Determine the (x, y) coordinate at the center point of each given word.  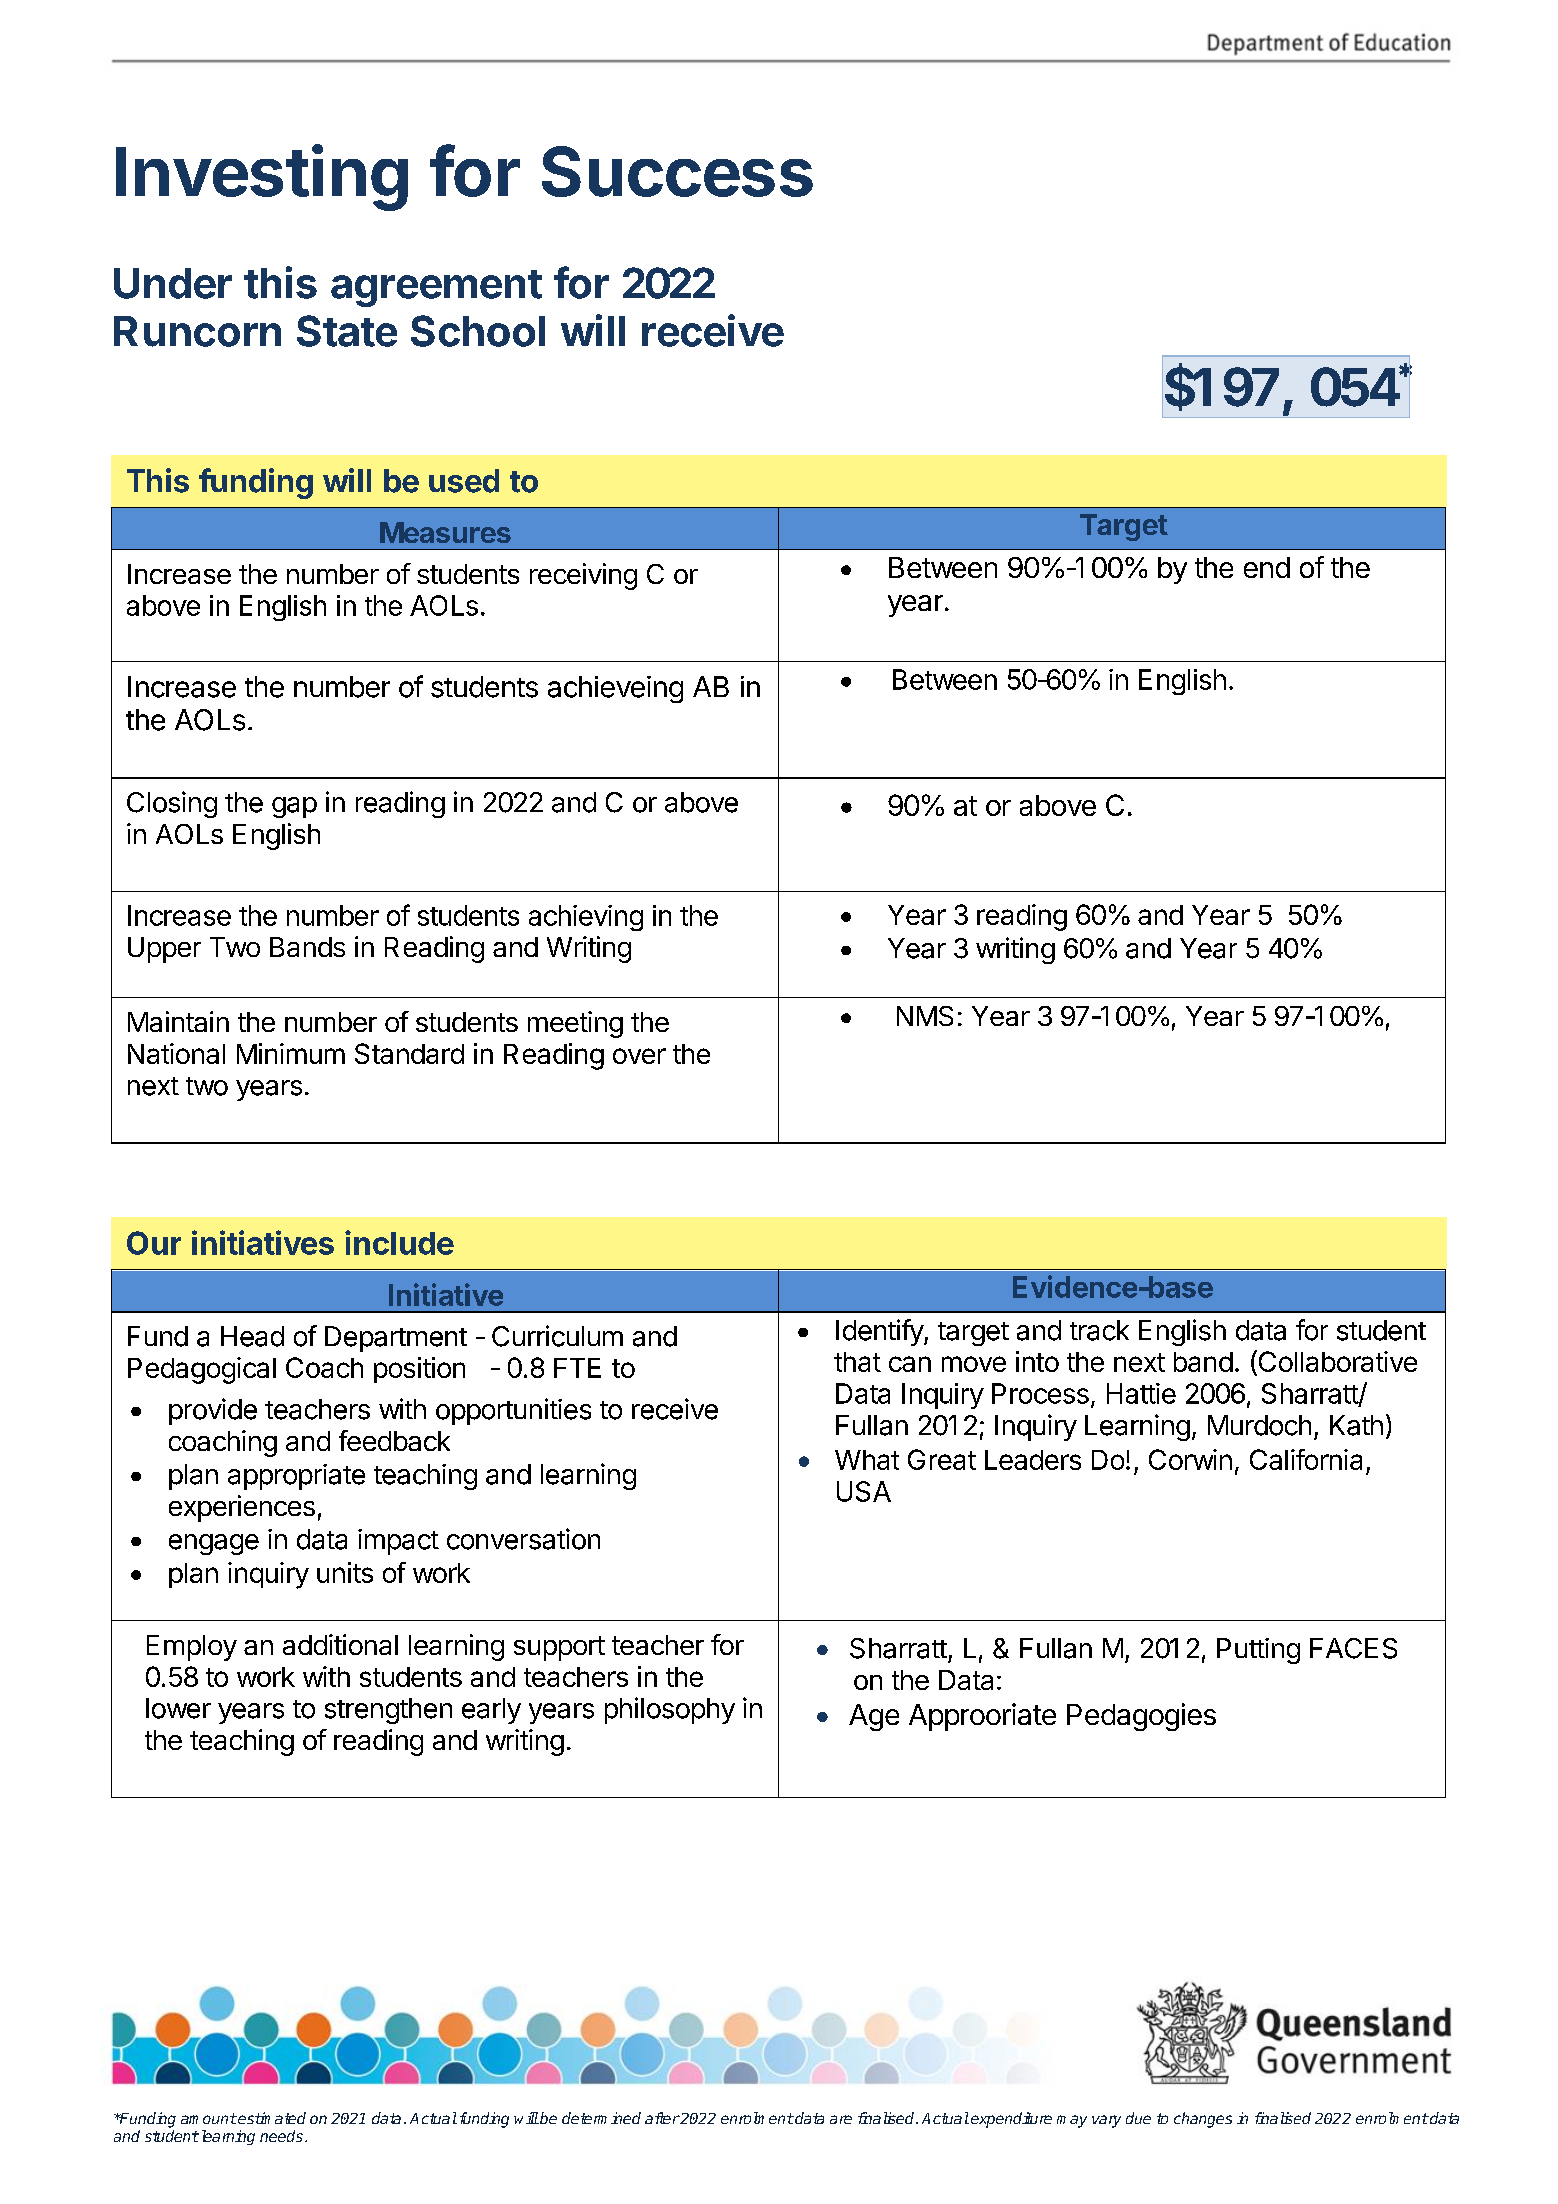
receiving (583, 576)
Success (677, 171)
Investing (262, 177)
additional (340, 1644)
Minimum (291, 1053)
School (478, 331)
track (1099, 1330)
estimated (271, 2118)
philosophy (670, 1710)
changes (1203, 2120)
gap (294, 807)
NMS (925, 1016)
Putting (1258, 1651)
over (639, 1056)
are (841, 2119)
